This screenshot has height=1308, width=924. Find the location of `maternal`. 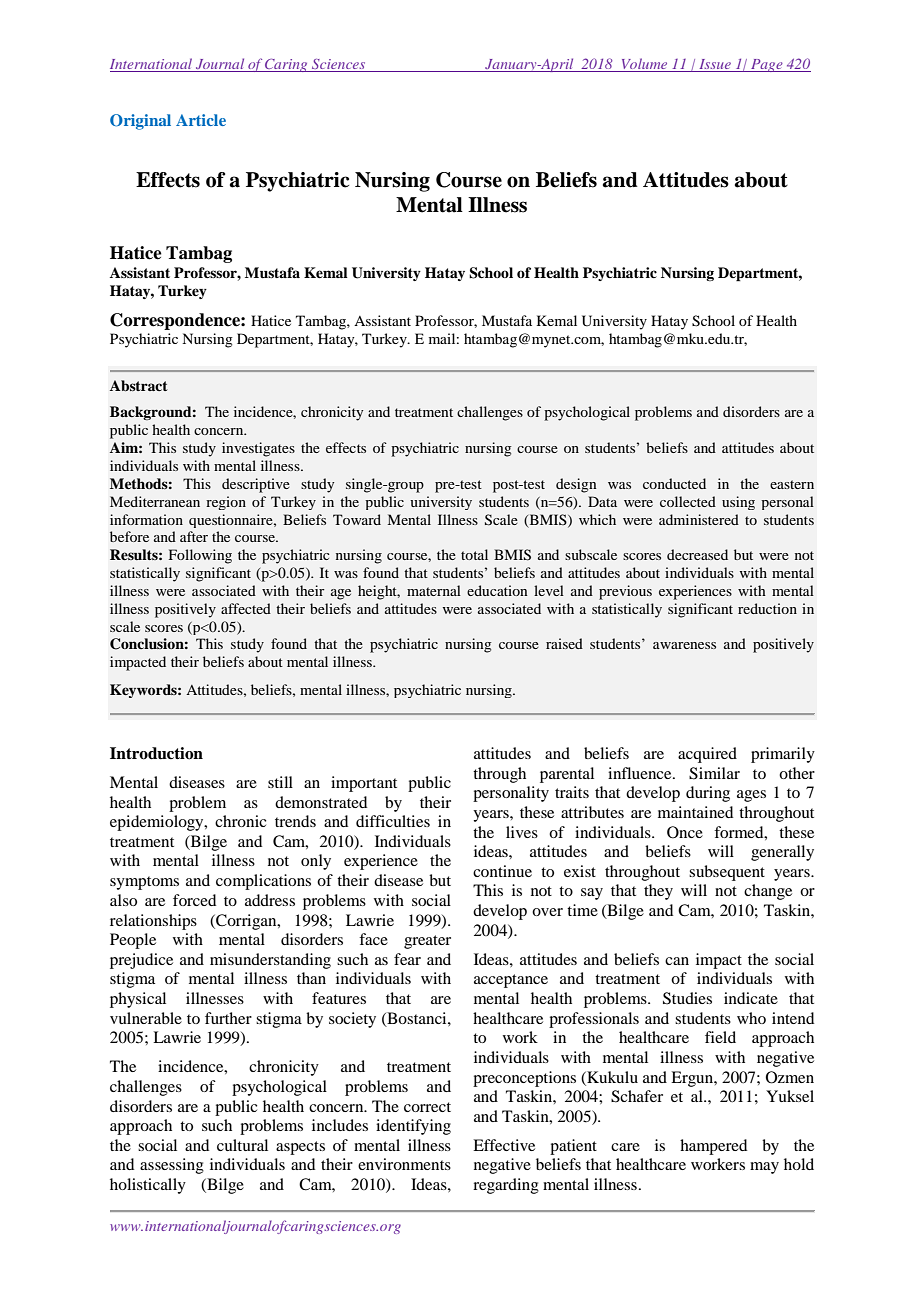

maternal is located at coordinates (434, 590).
